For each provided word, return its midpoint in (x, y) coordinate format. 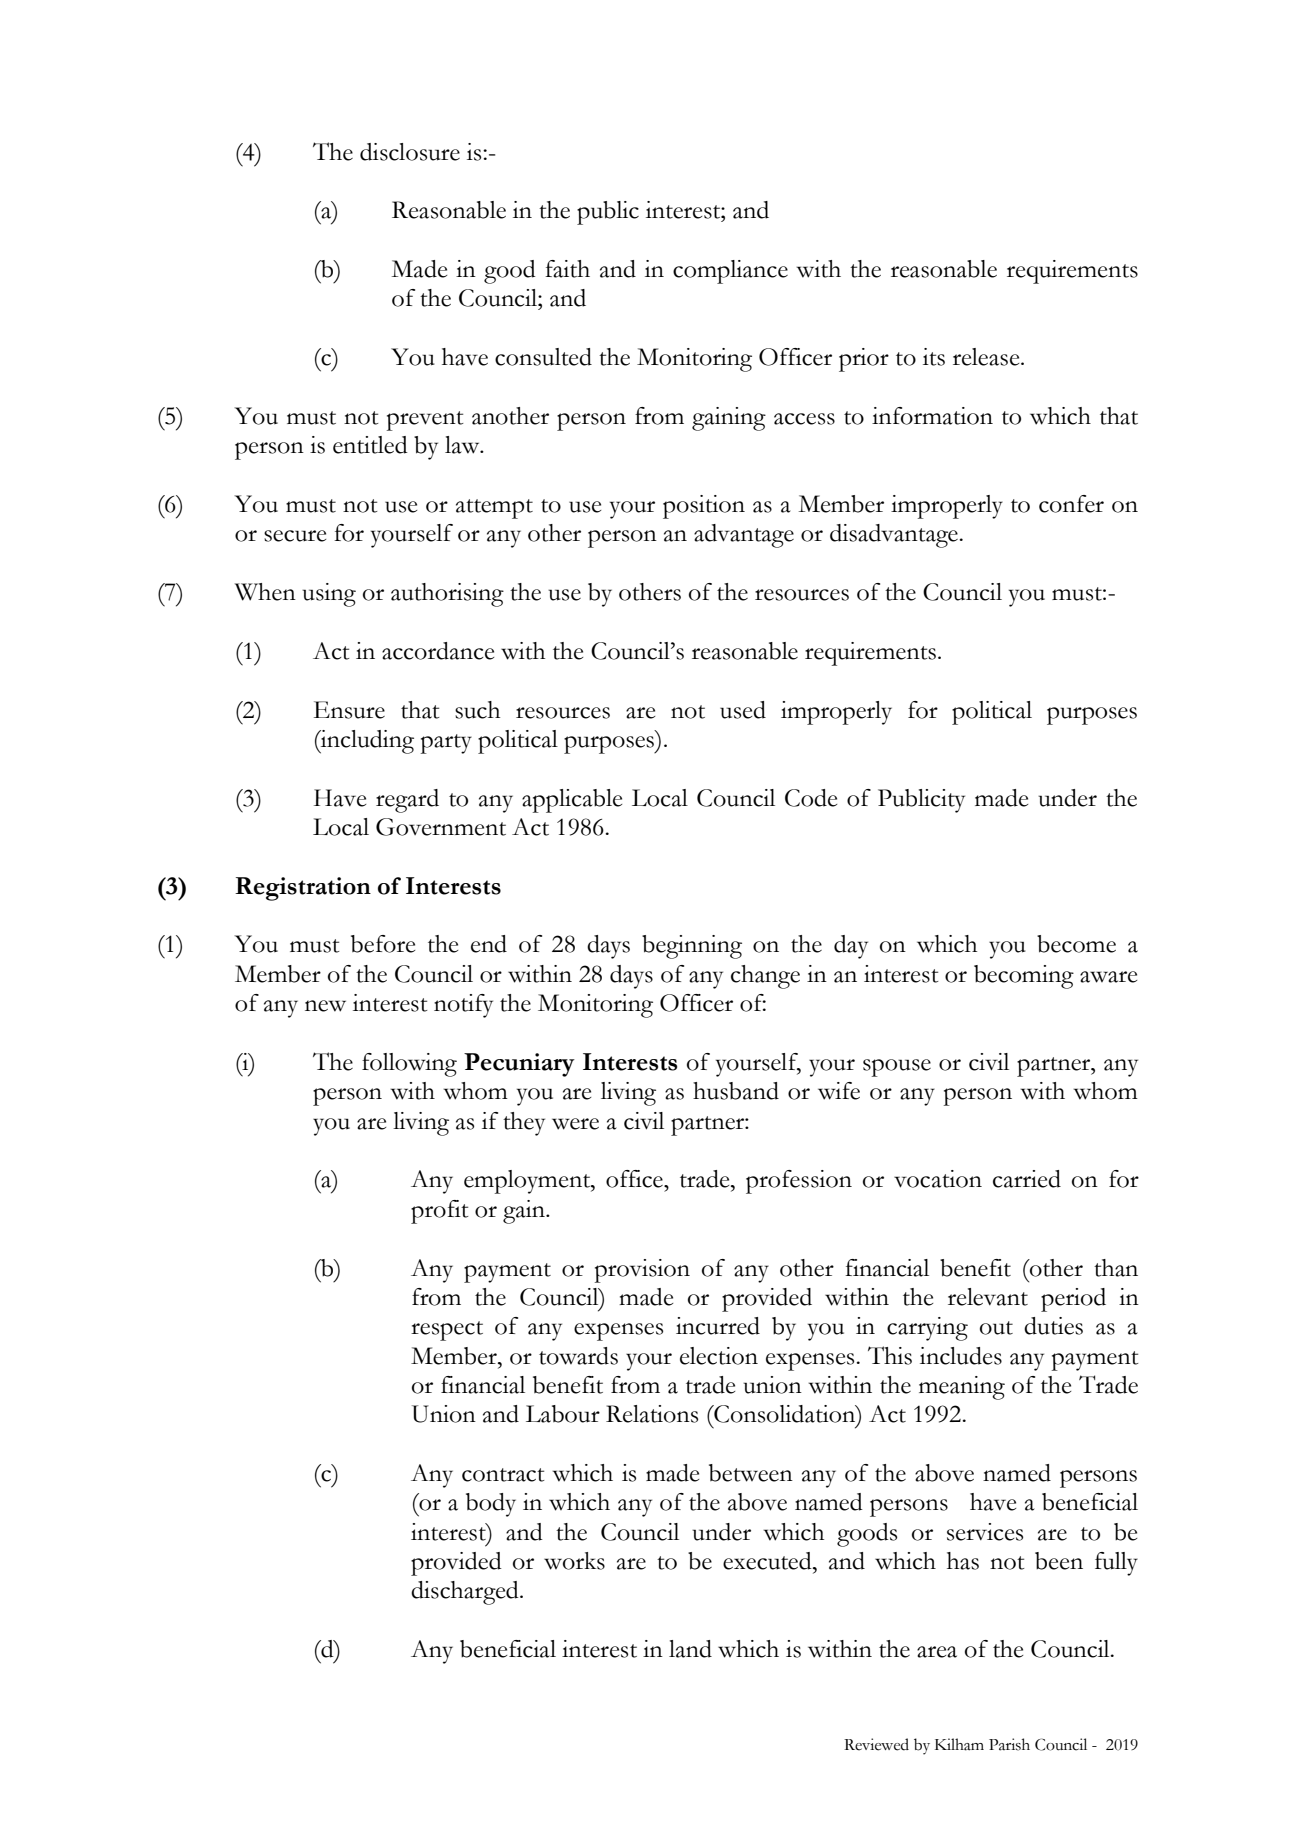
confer (1071, 504)
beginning (692, 947)
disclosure (410, 152)
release (987, 357)
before (383, 944)
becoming (1024, 977)
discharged (466, 1593)
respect (447, 1331)
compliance (730, 272)
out (996, 1328)
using (329, 595)
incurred (718, 1326)
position (704, 507)
